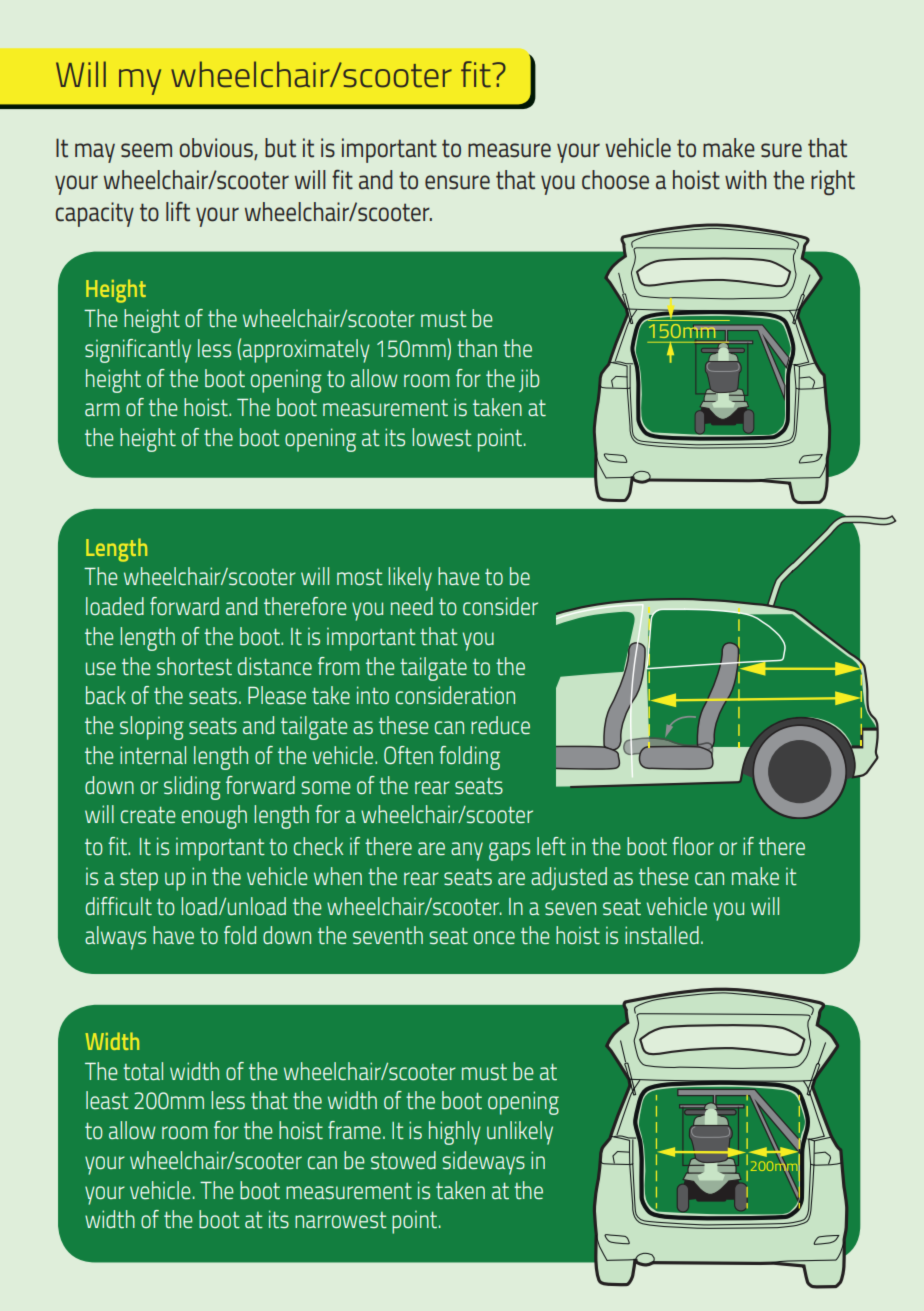 The height and width of the image is (1311, 924). Describe the element at coordinates (483, 1163) in the image. I see `sideways` at that location.
